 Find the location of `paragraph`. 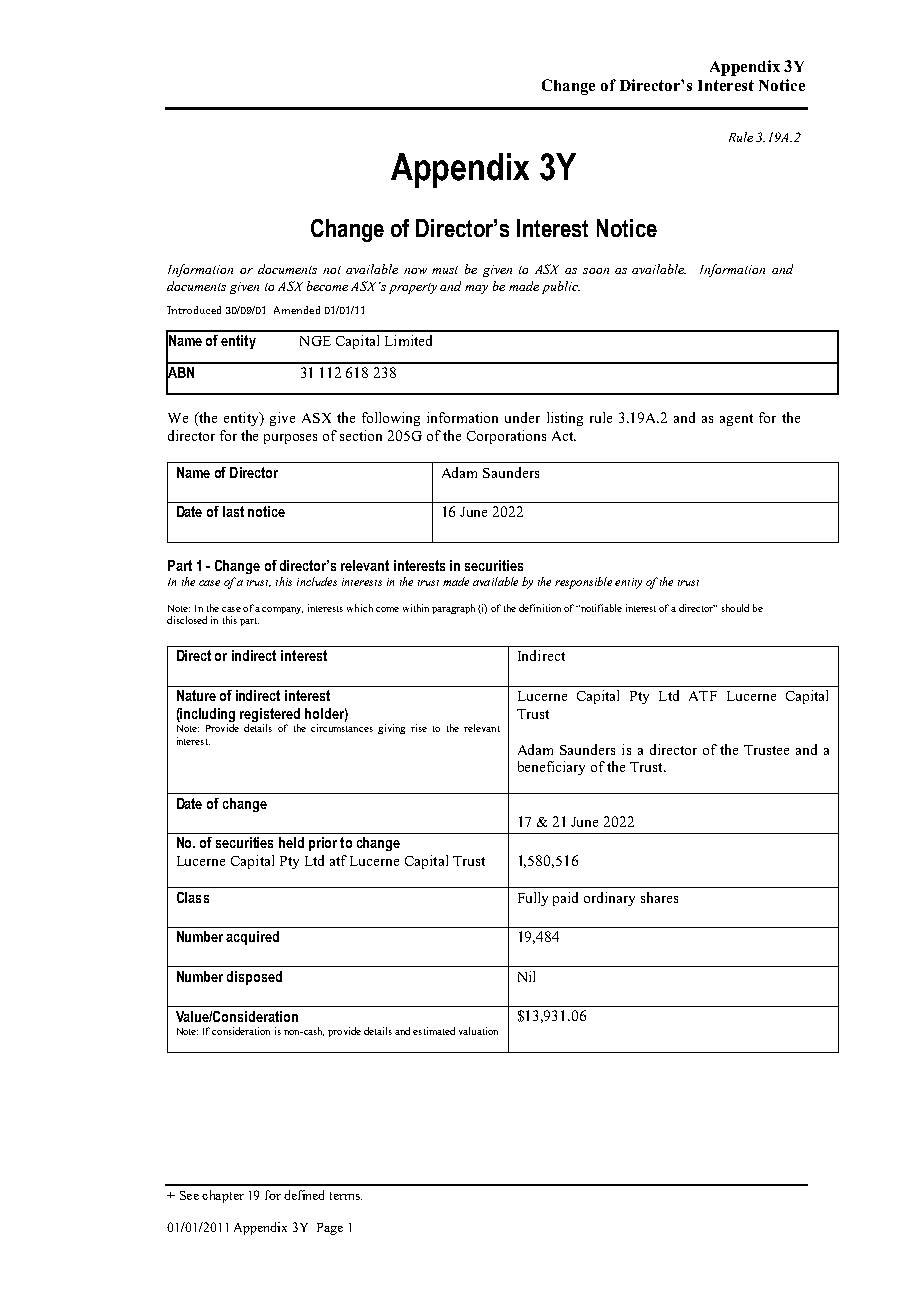

paragraph is located at coordinates (453, 609).
